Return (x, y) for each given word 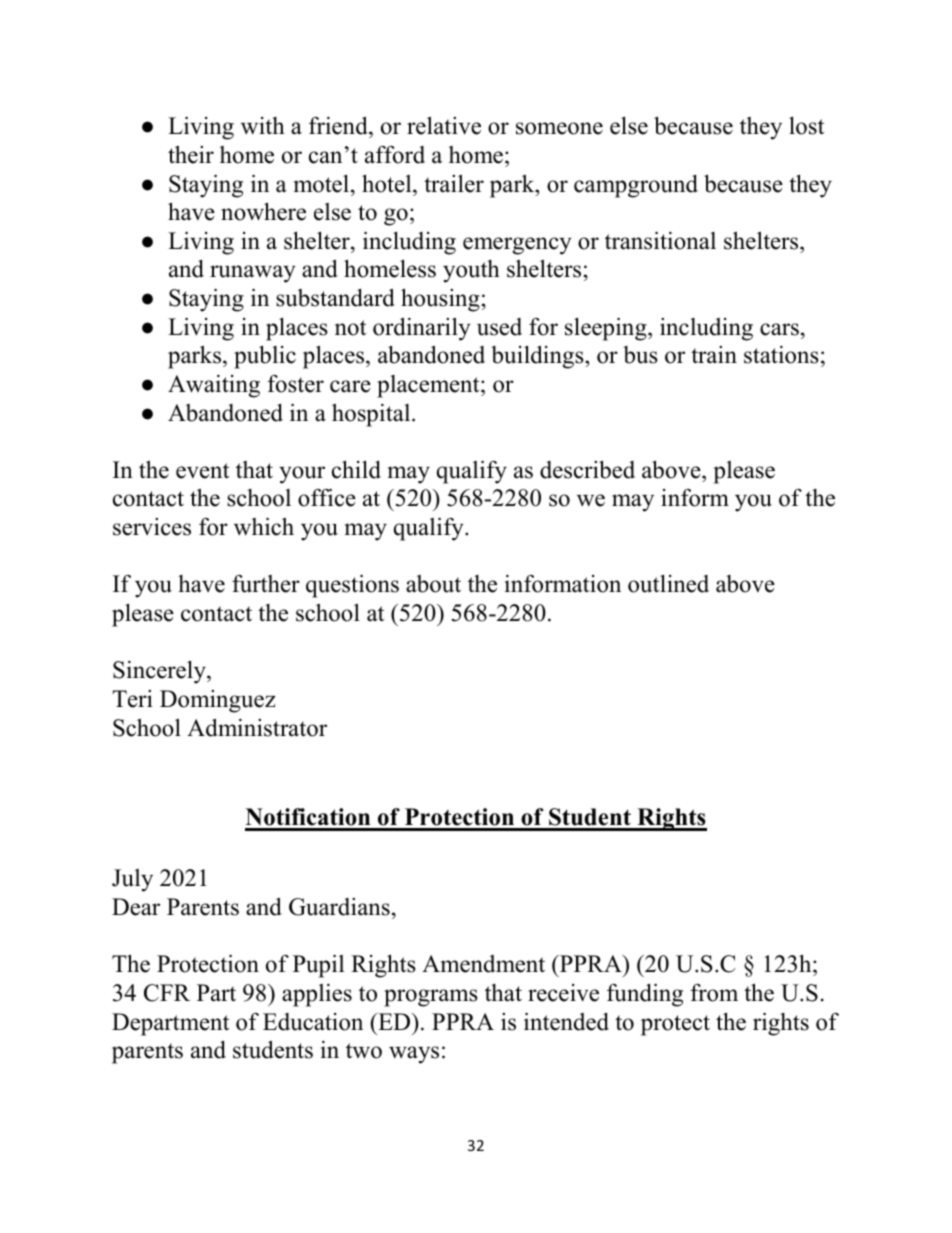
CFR (167, 993)
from (714, 993)
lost (806, 126)
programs (431, 998)
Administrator (257, 727)
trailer (454, 183)
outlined (668, 584)
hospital (372, 415)
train (714, 354)
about (433, 584)
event (202, 471)
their (191, 155)
